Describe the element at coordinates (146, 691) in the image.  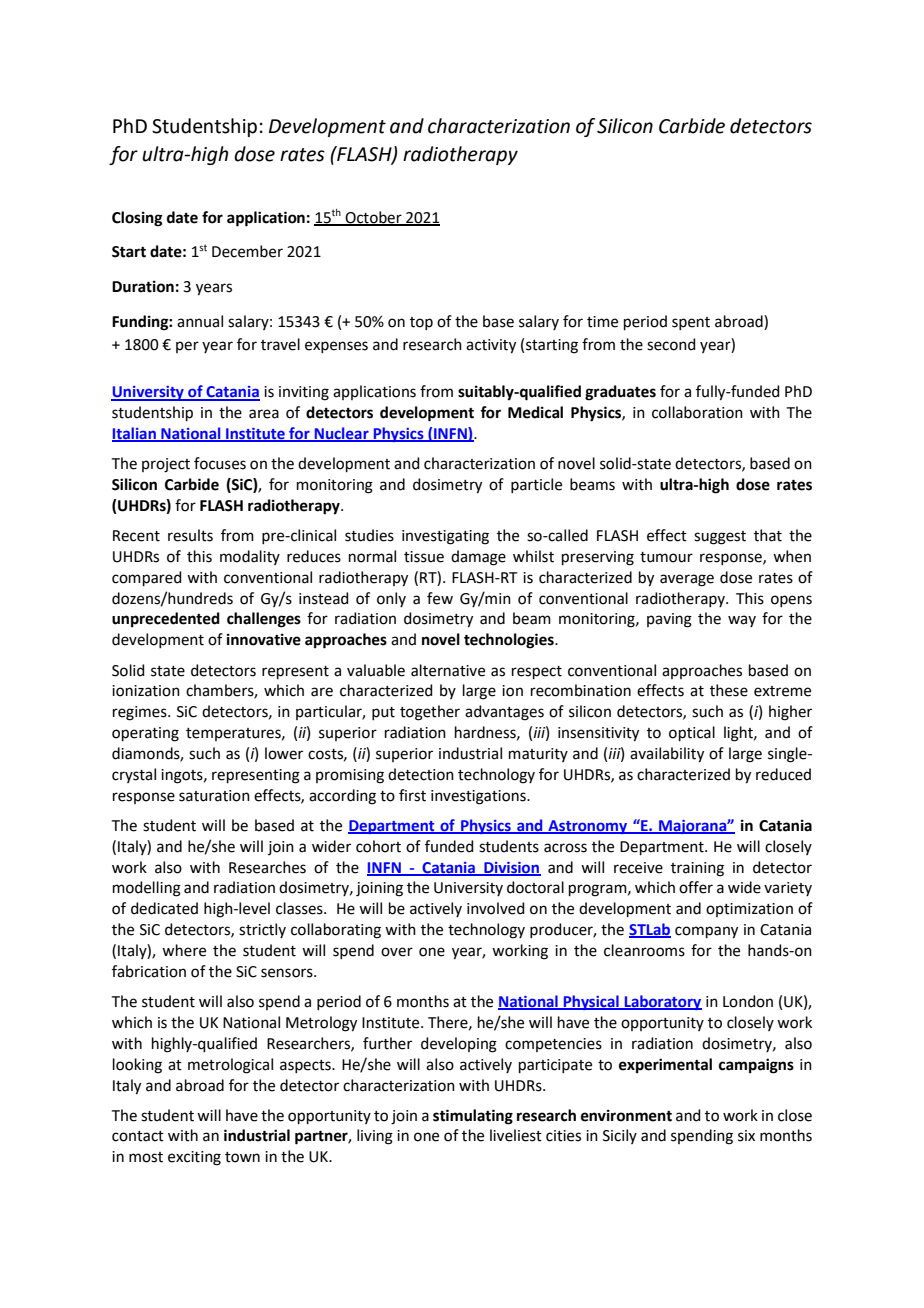
I see `ionization` at that location.
